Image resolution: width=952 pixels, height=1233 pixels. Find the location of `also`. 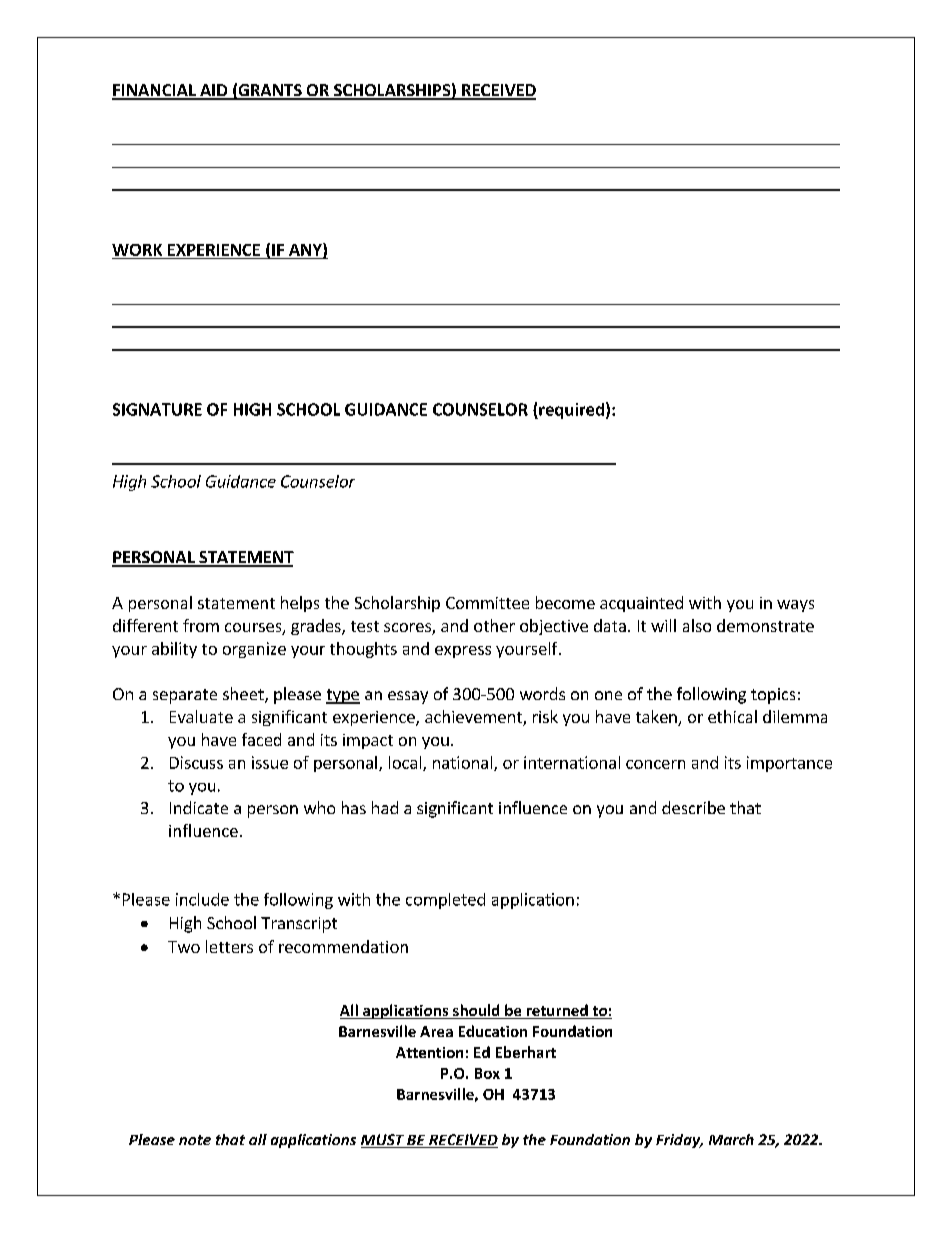

also is located at coordinates (697, 625).
